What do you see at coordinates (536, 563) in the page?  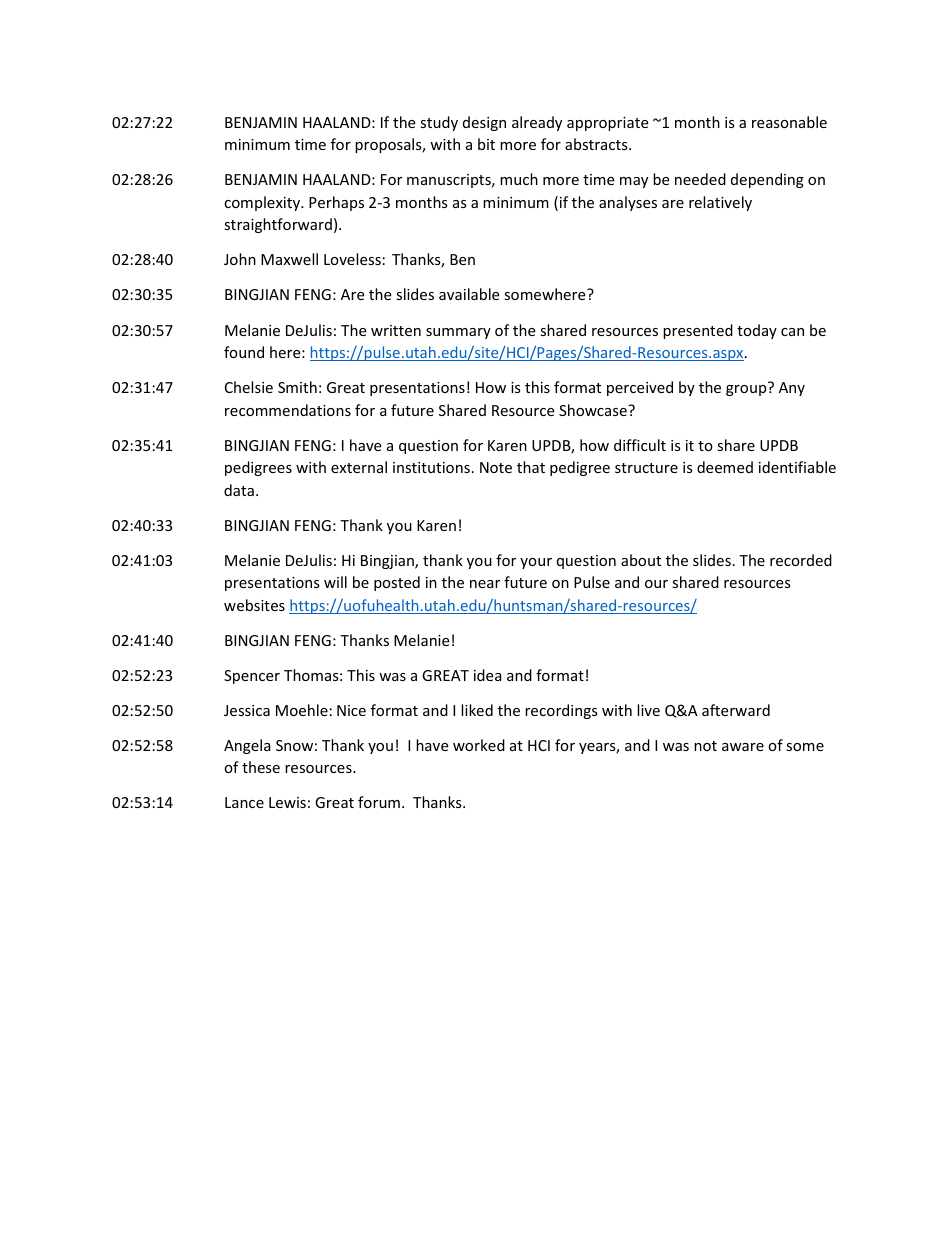 I see `your` at bounding box center [536, 563].
